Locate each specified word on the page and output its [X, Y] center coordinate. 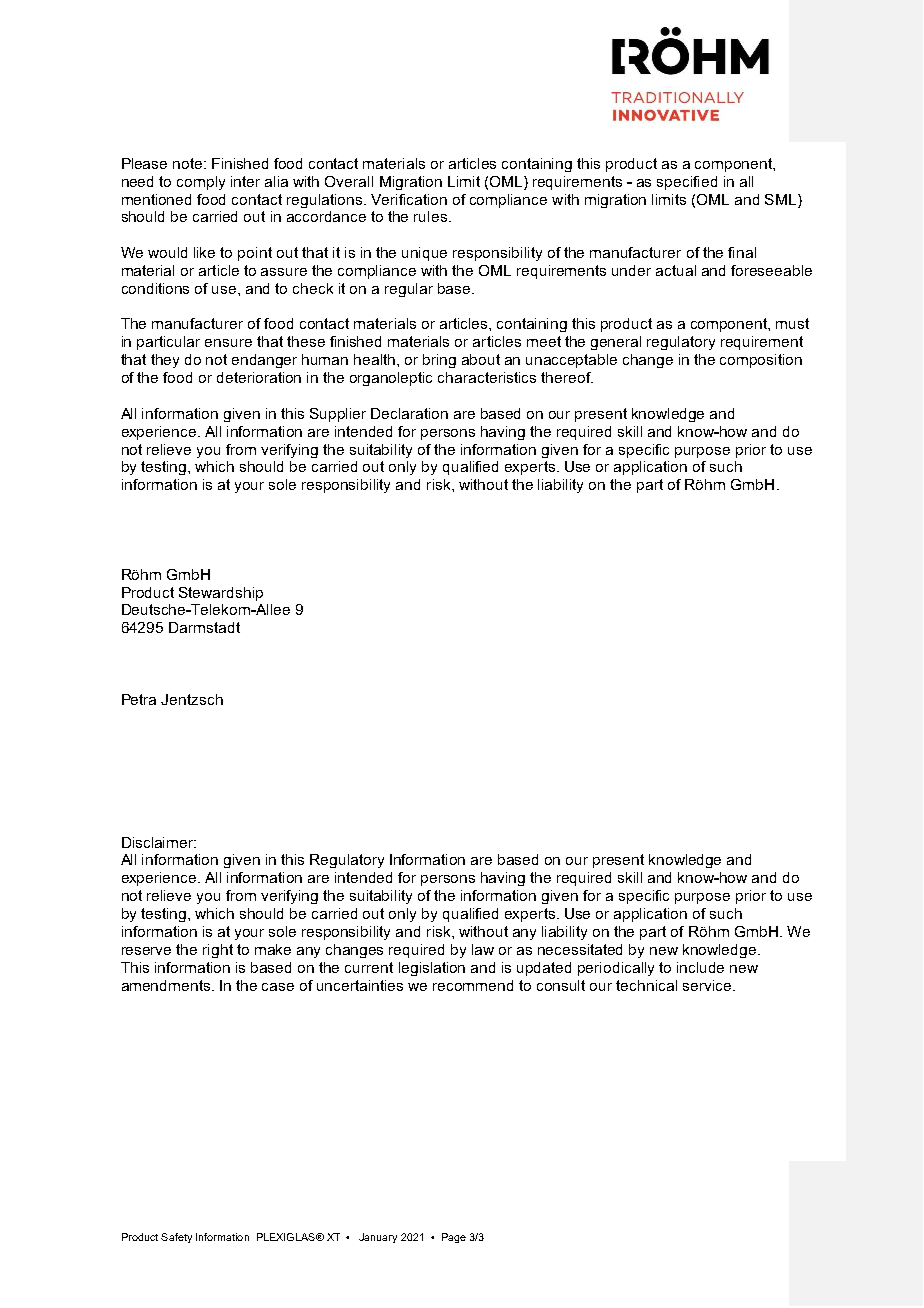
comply [201, 183]
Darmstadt [204, 627]
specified [687, 183]
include [700, 967]
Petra [139, 699]
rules [432, 216]
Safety [176, 1238]
